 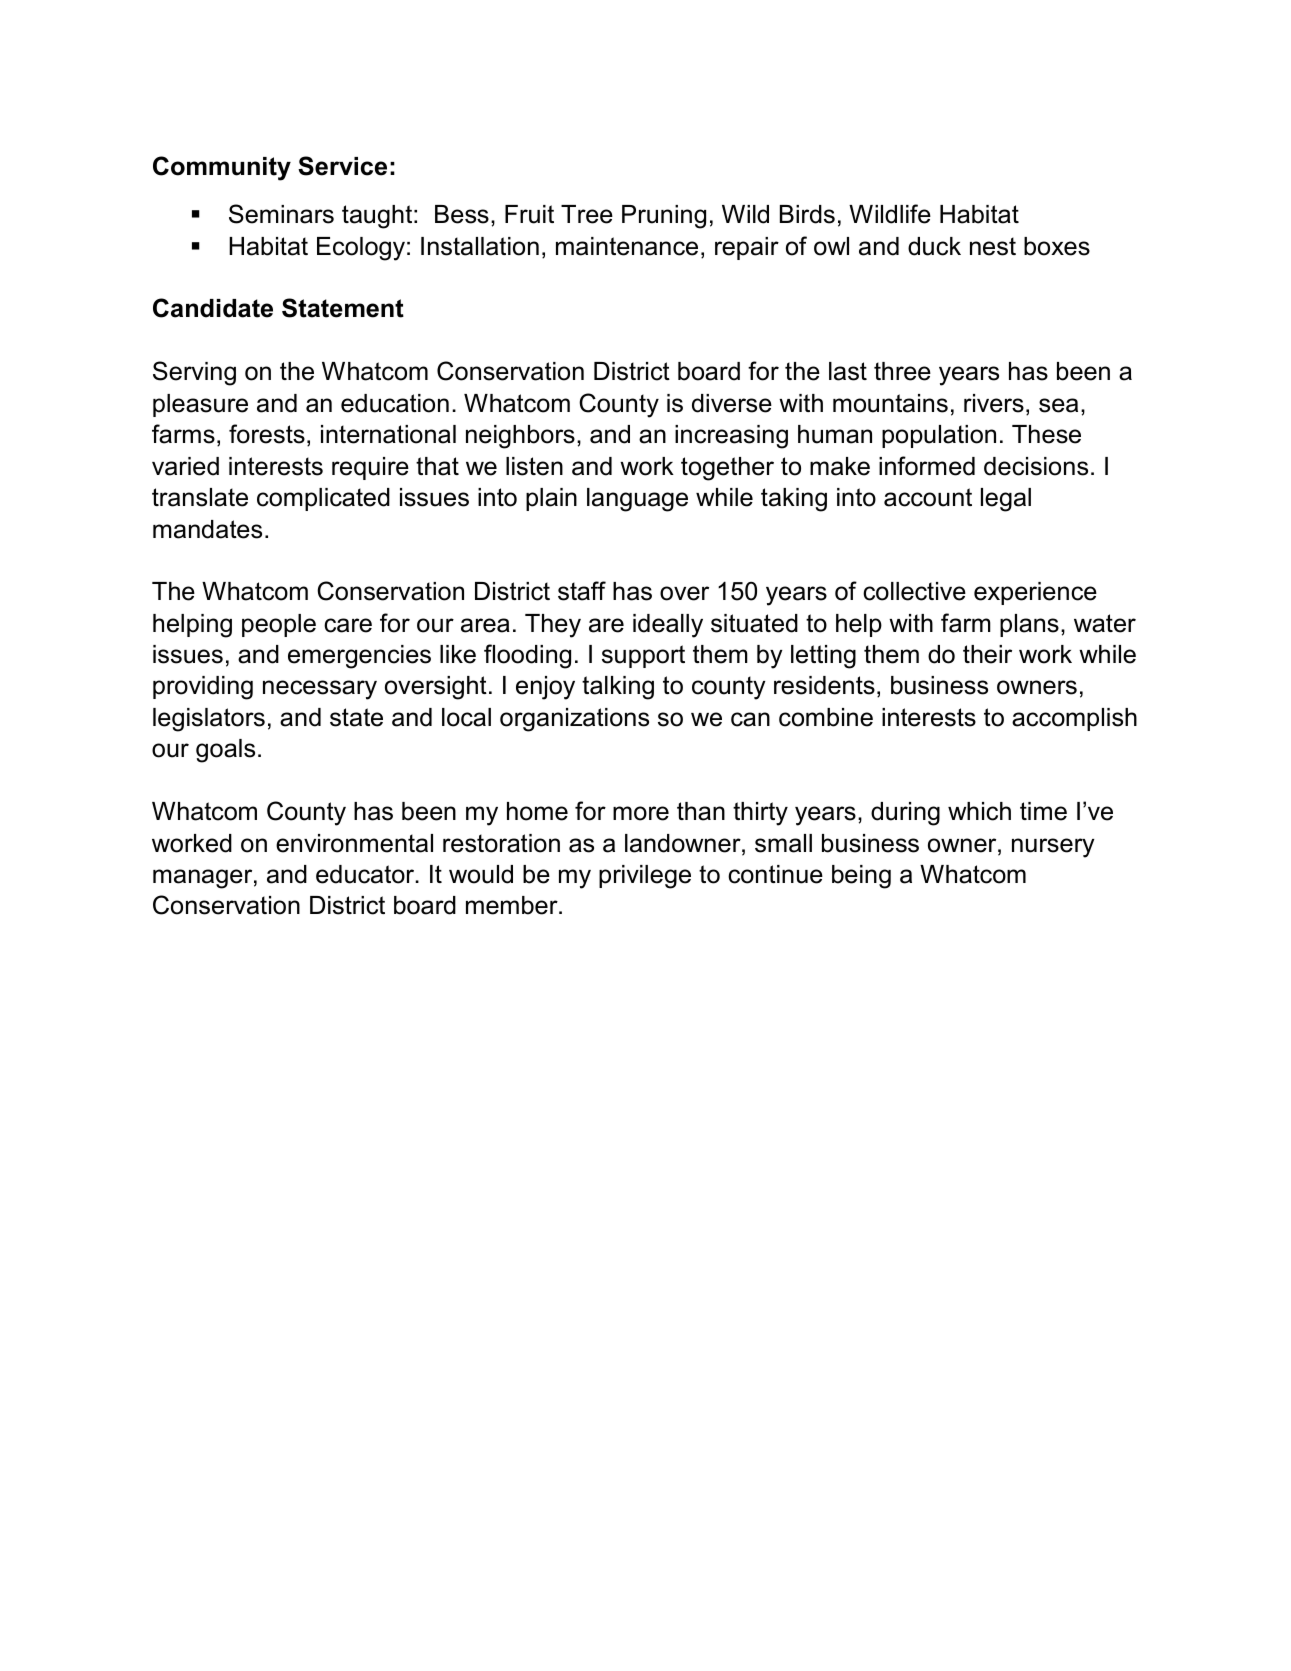 What do you see at coordinates (643, 656) in the page?
I see `support` at bounding box center [643, 656].
